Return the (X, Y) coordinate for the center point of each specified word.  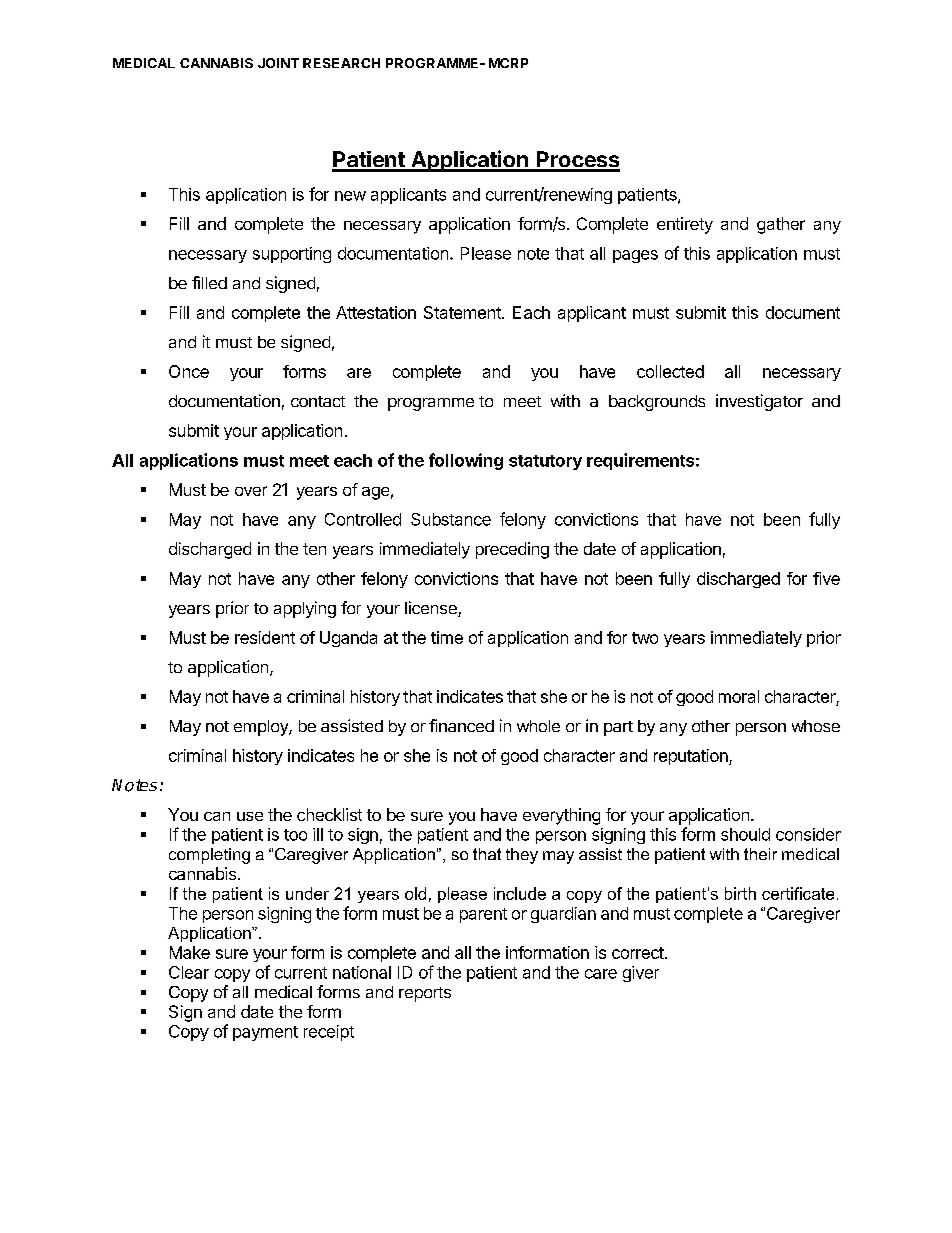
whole (538, 726)
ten (314, 549)
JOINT (278, 63)
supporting (292, 255)
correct (638, 953)
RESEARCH (341, 63)
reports (425, 994)
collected (670, 371)
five (826, 578)
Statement (463, 312)
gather (781, 225)
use (250, 816)
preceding (512, 550)
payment (265, 1033)
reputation (692, 757)
